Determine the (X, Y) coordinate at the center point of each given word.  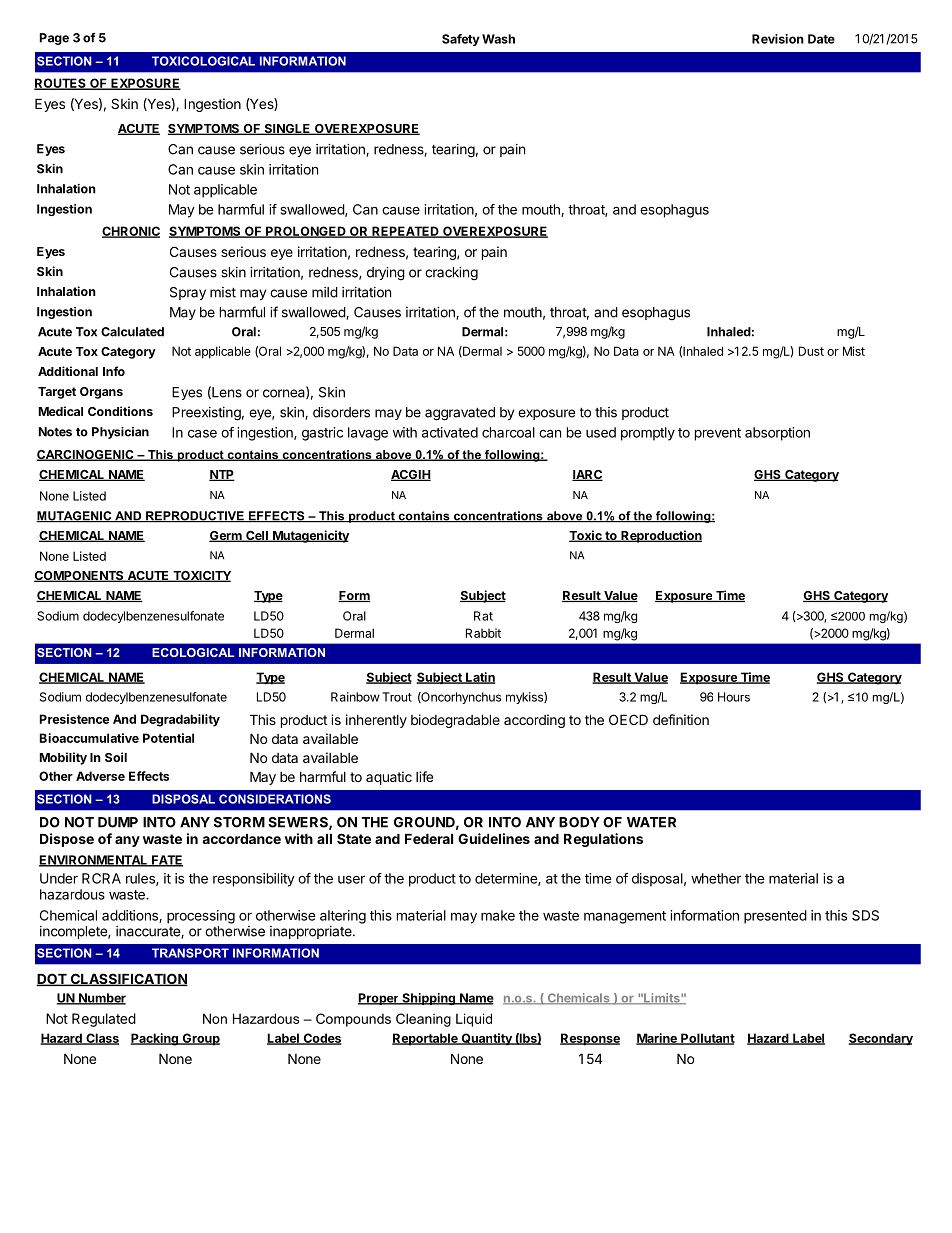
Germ (226, 536)
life (424, 776)
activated (450, 432)
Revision (778, 39)
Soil (116, 757)
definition (681, 719)
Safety (461, 40)
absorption (777, 434)
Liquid (474, 1020)
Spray (188, 293)
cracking (451, 274)
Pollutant (707, 1039)
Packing (155, 1039)
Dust (811, 351)
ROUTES (61, 84)
